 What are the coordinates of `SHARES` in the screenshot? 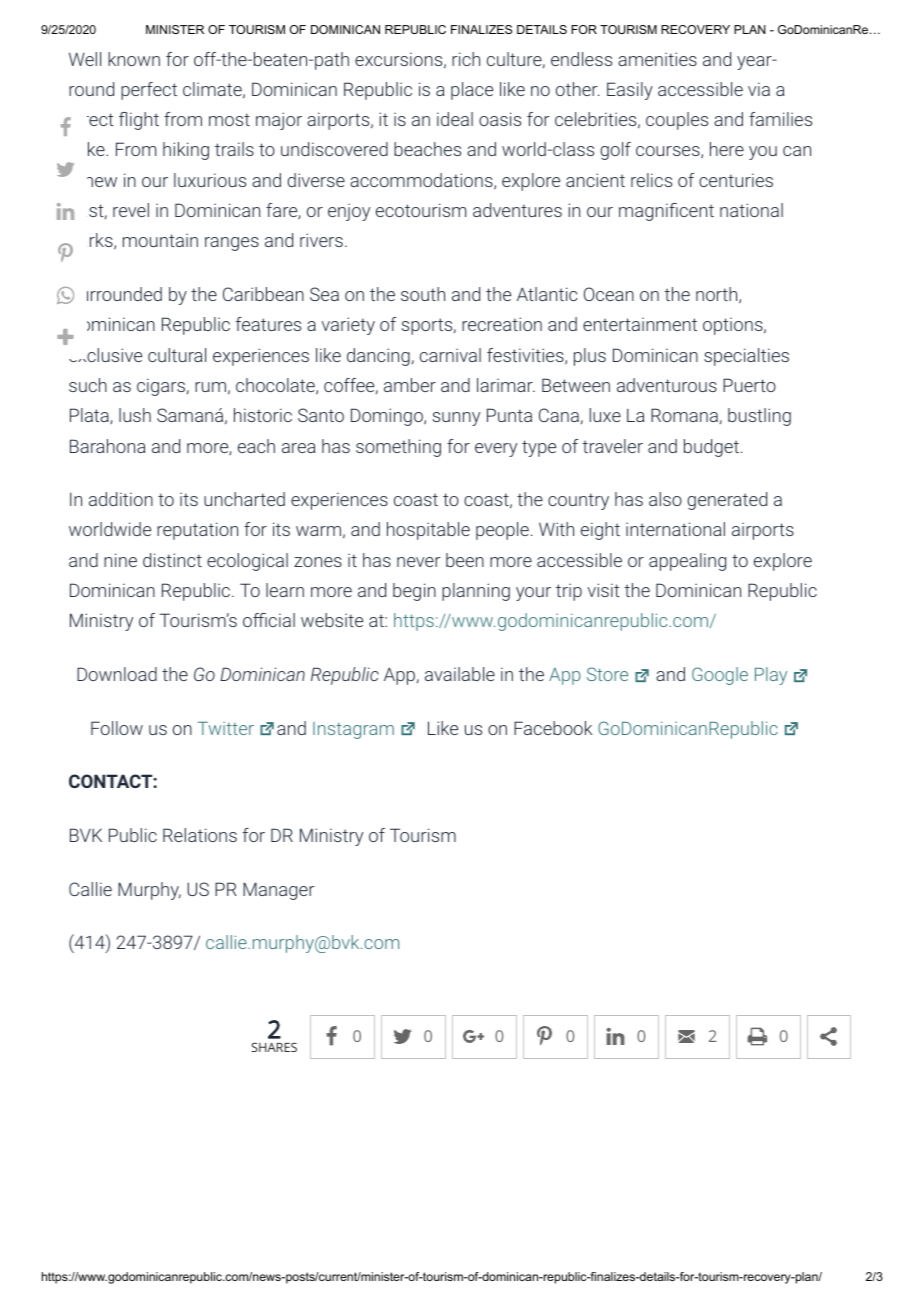 It's located at (274, 1047).
